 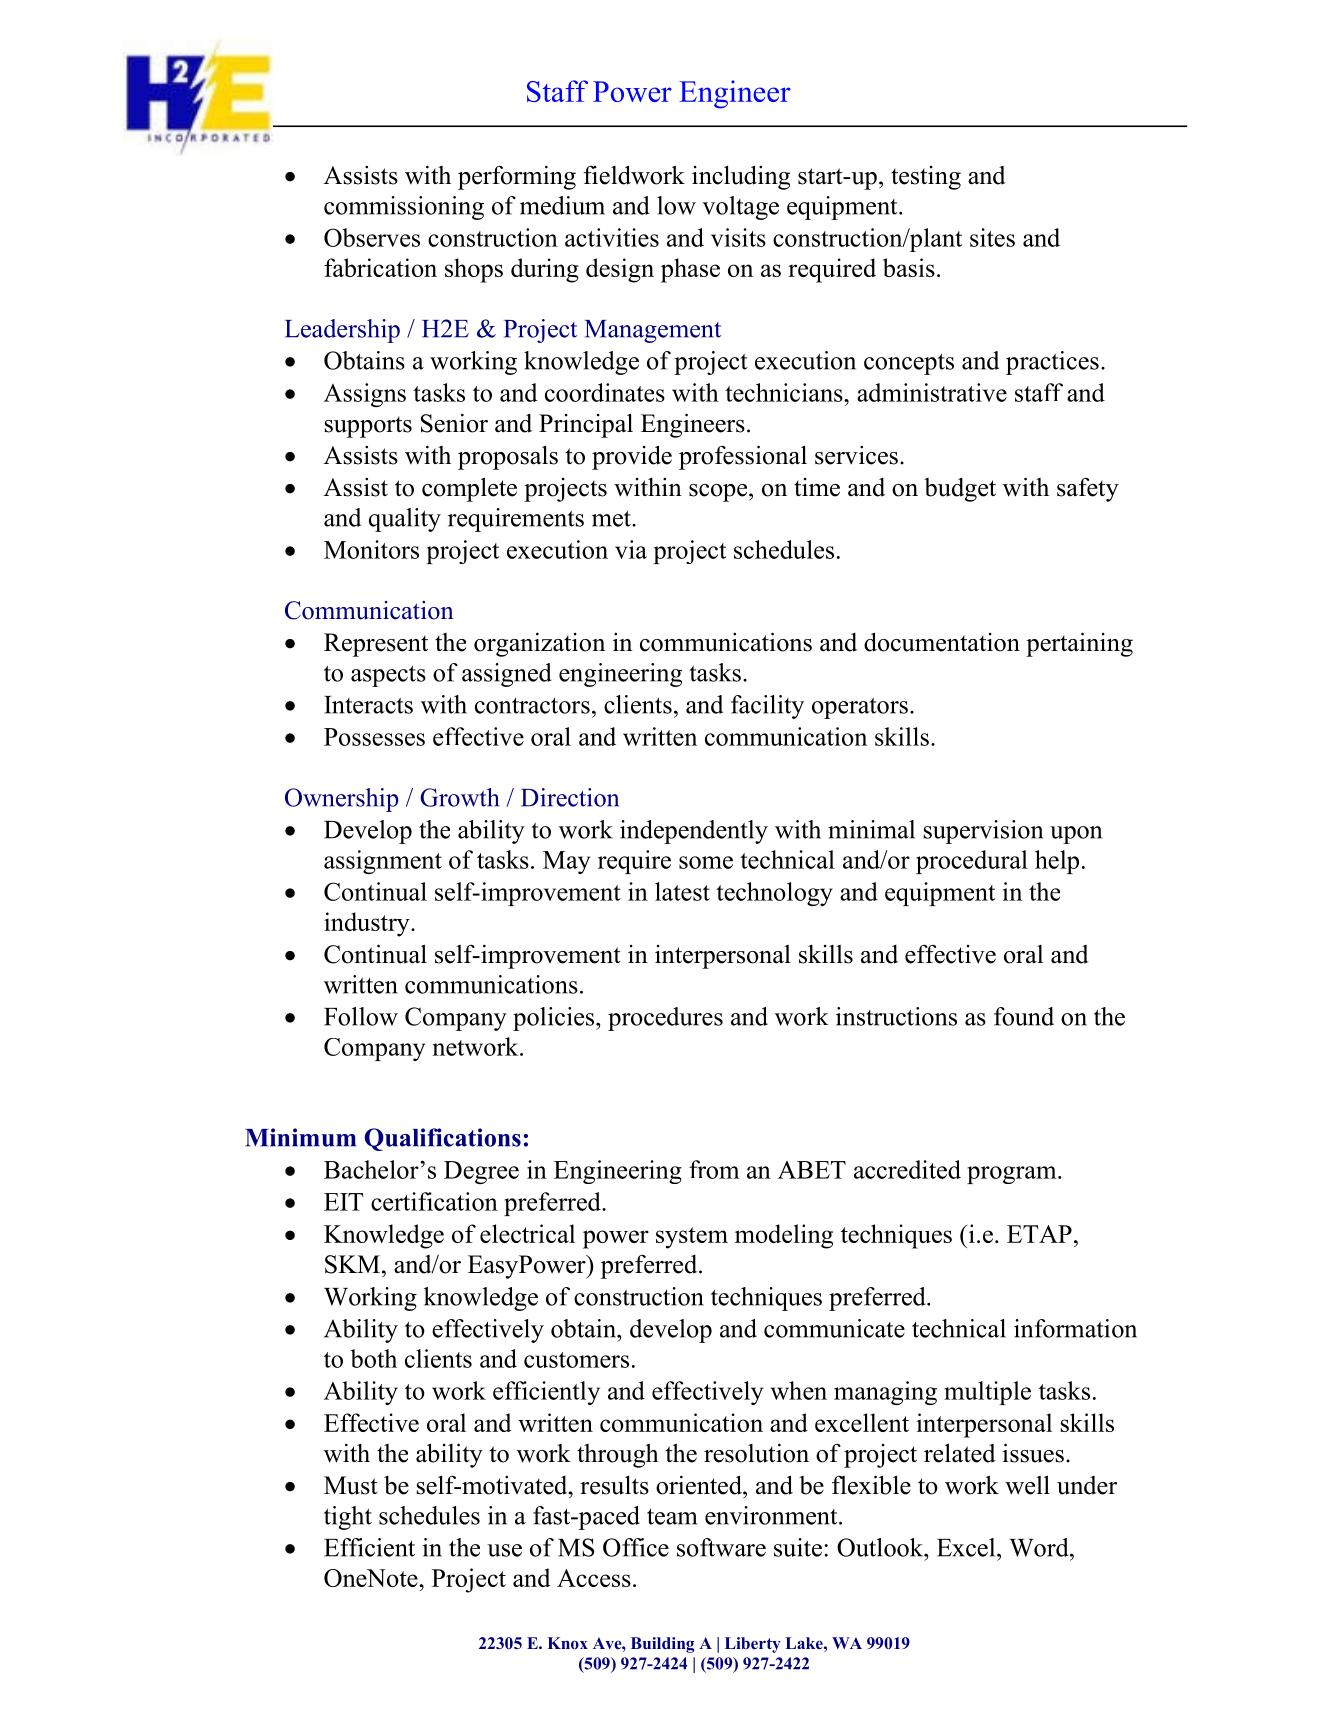 What do you see at coordinates (348, 1518) in the screenshot?
I see `tight` at bounding box center [348, 1518].
